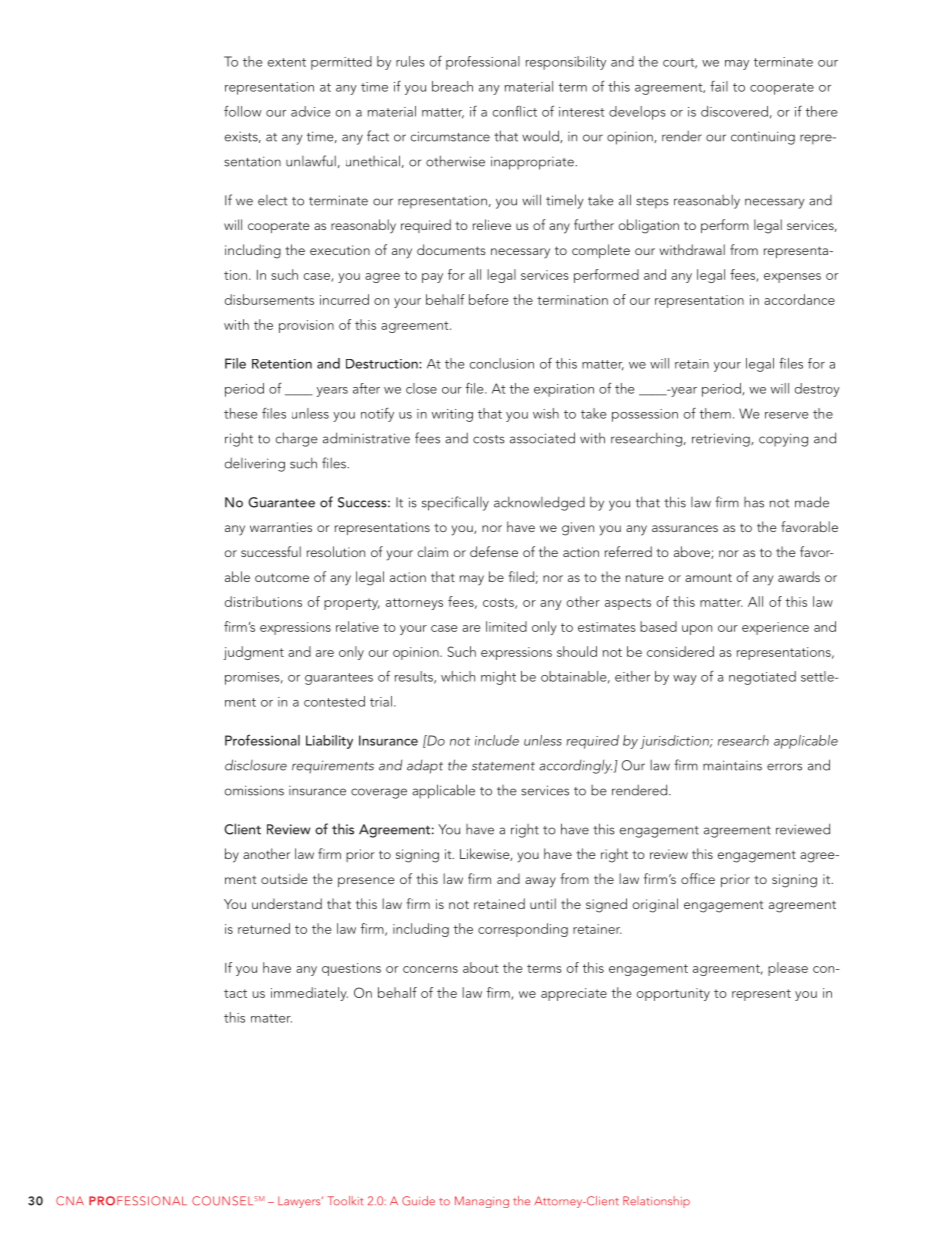 This screenshot has width=952, height=1233. I want to click on retrieving, so click(722, 440).
